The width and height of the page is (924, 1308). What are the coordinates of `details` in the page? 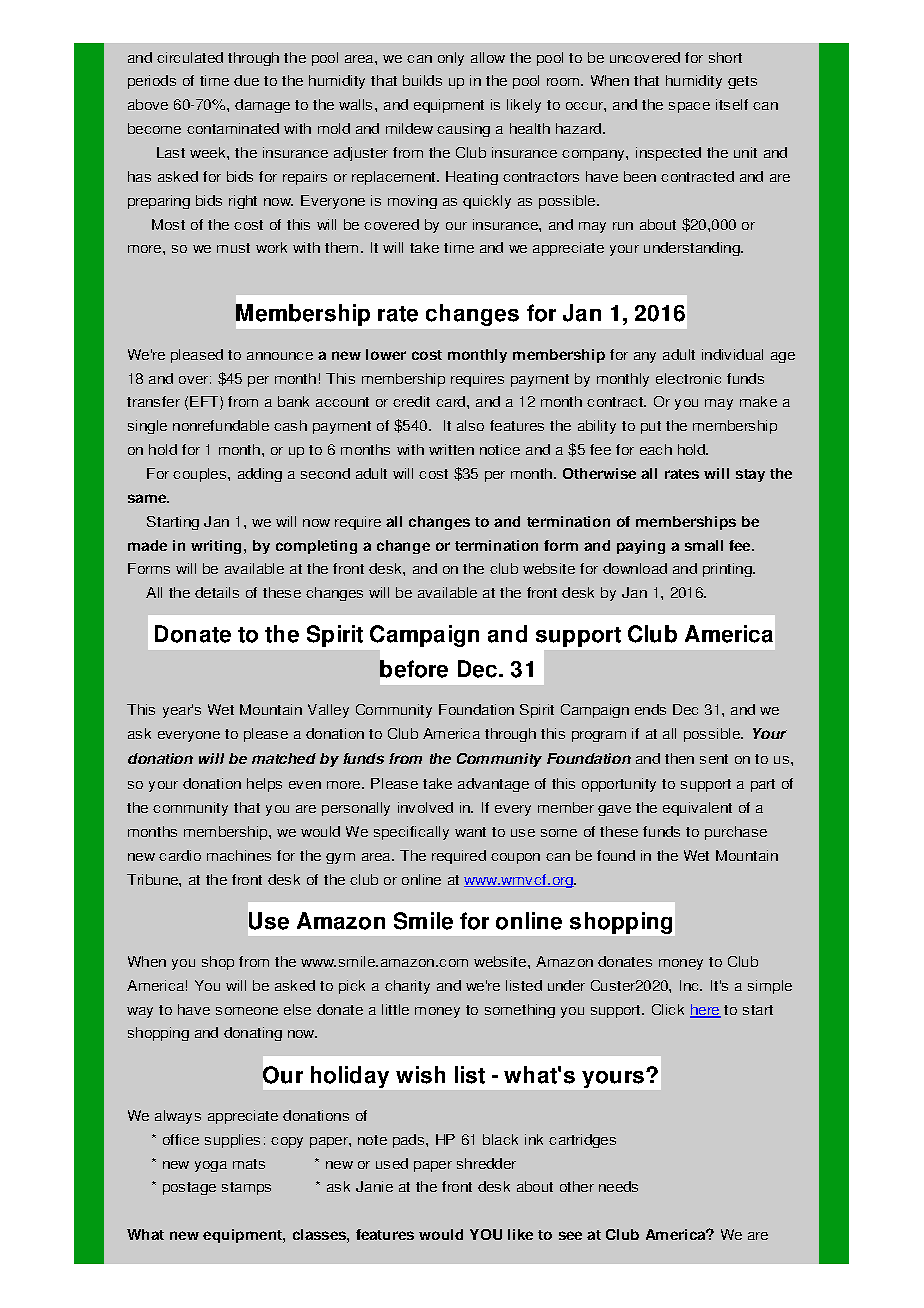 It's located at (217, 592).
